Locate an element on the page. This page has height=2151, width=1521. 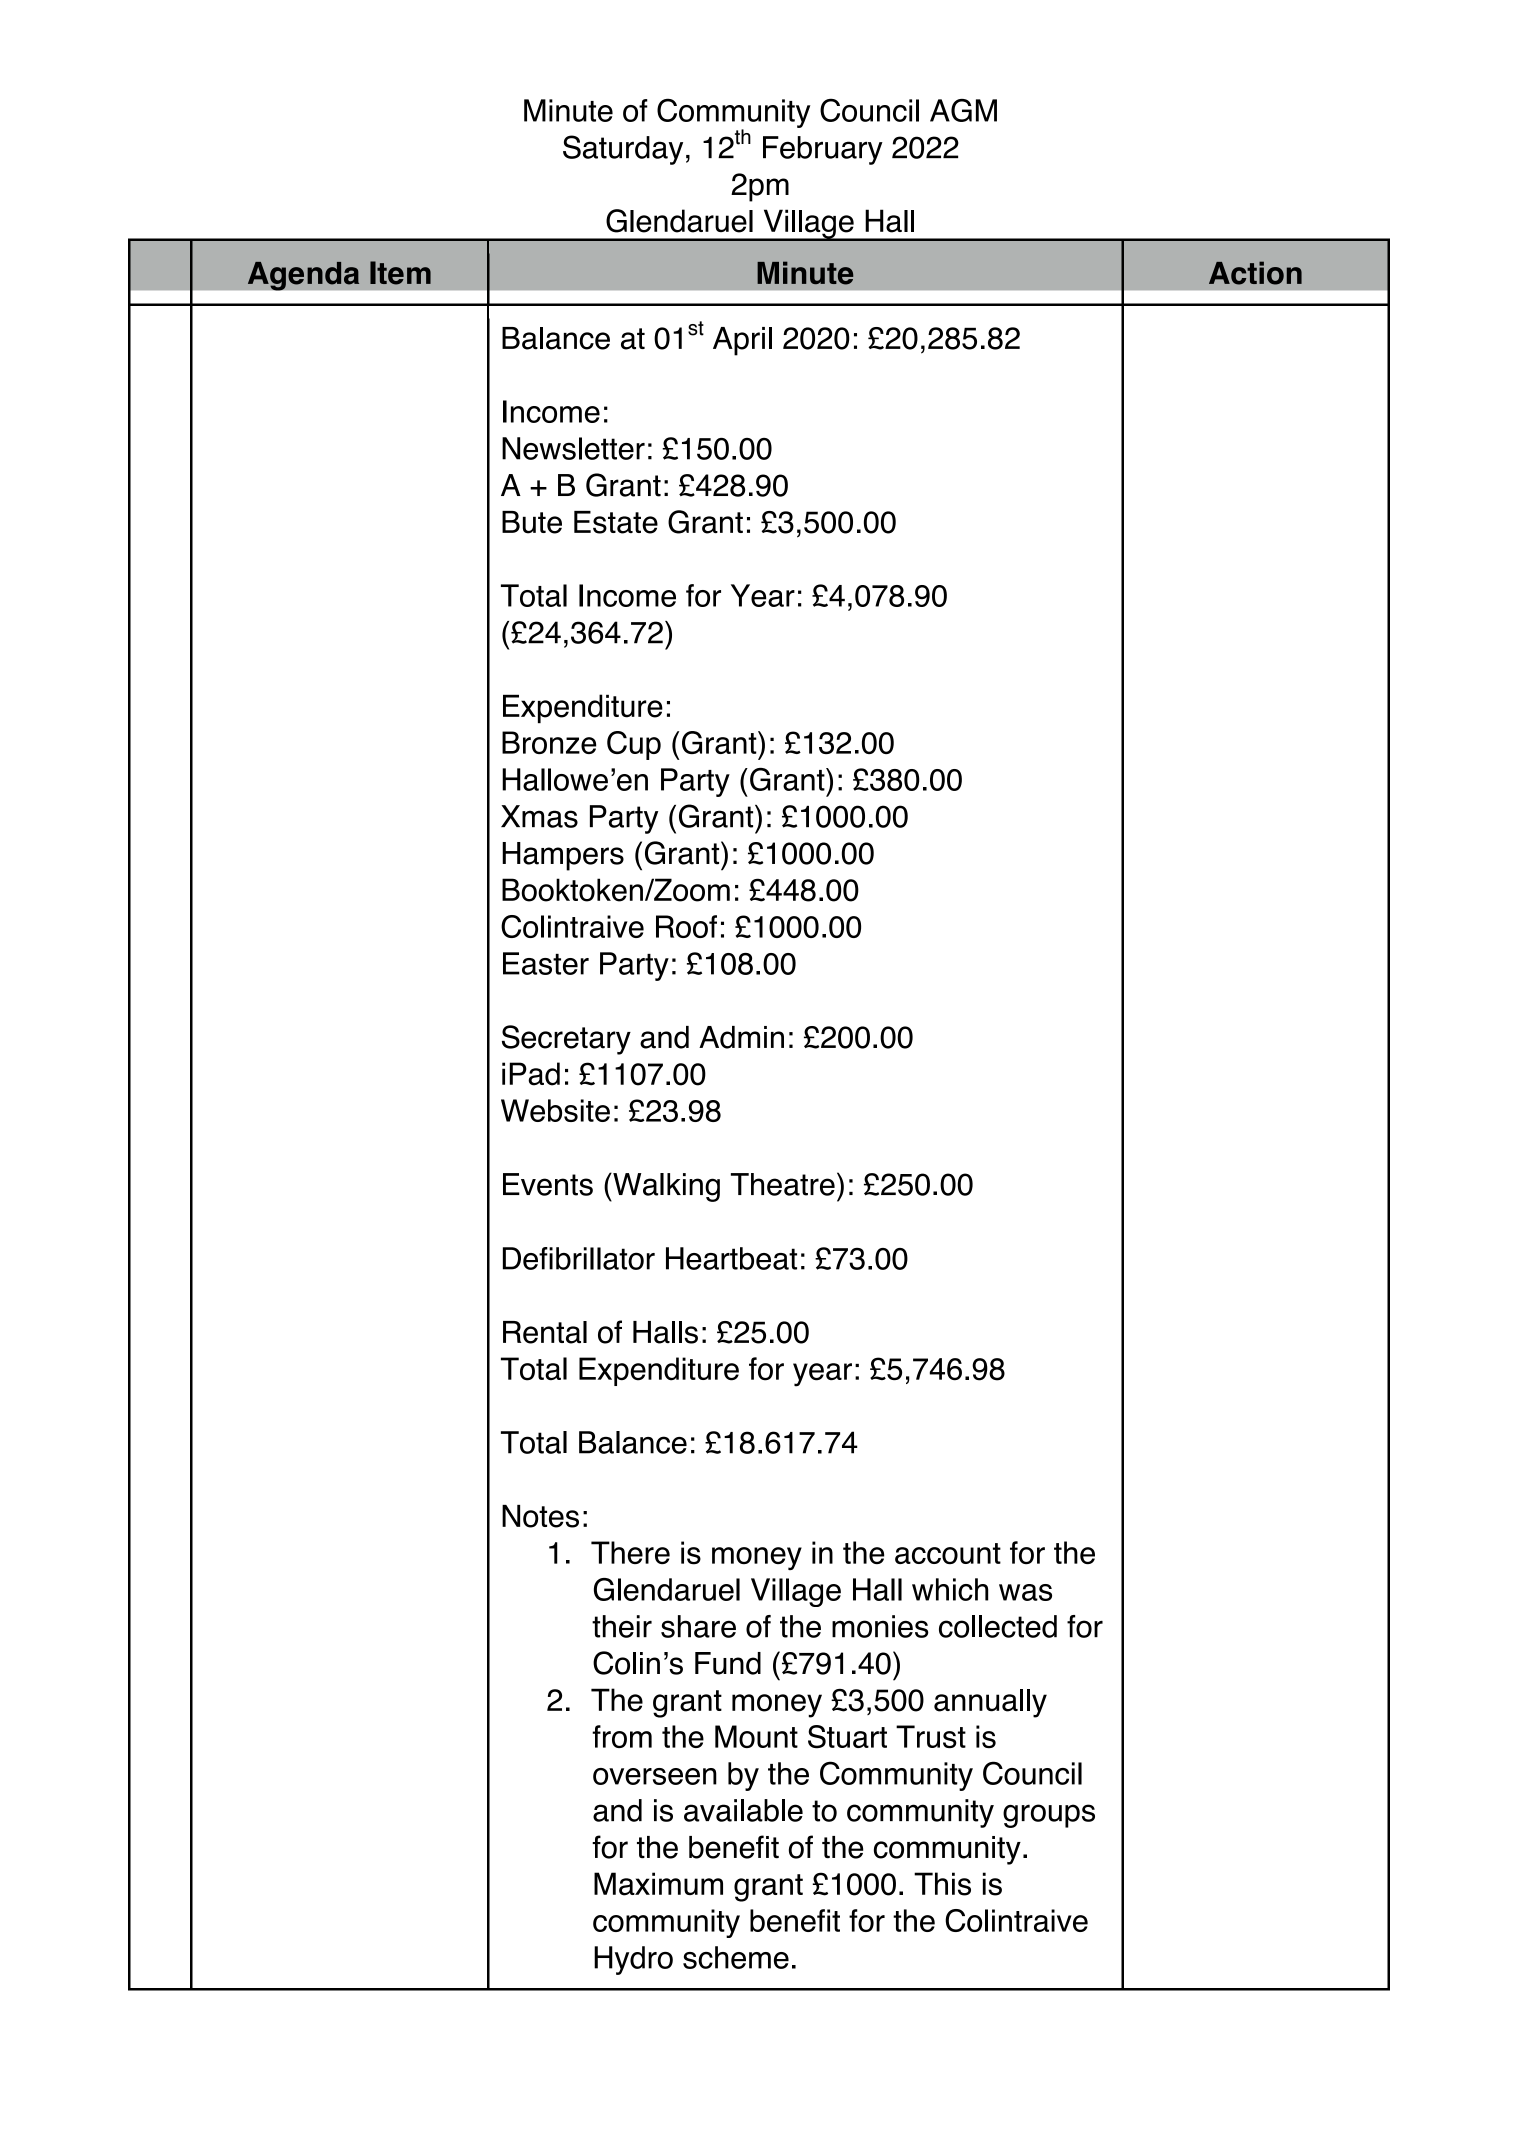
Action is located at coordinates (1255, 273).
